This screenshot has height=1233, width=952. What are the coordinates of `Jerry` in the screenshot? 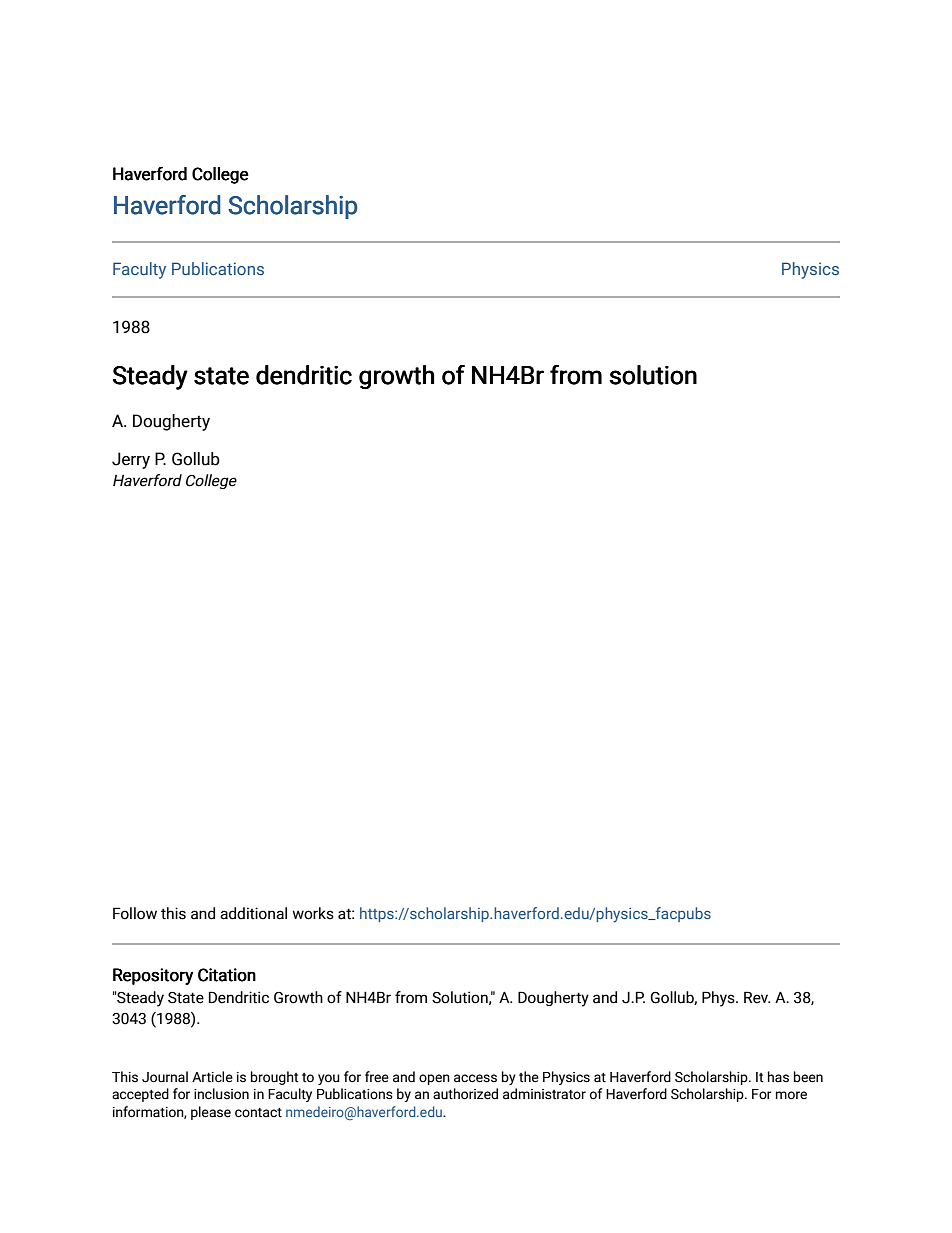 It's located at (131, 460).
